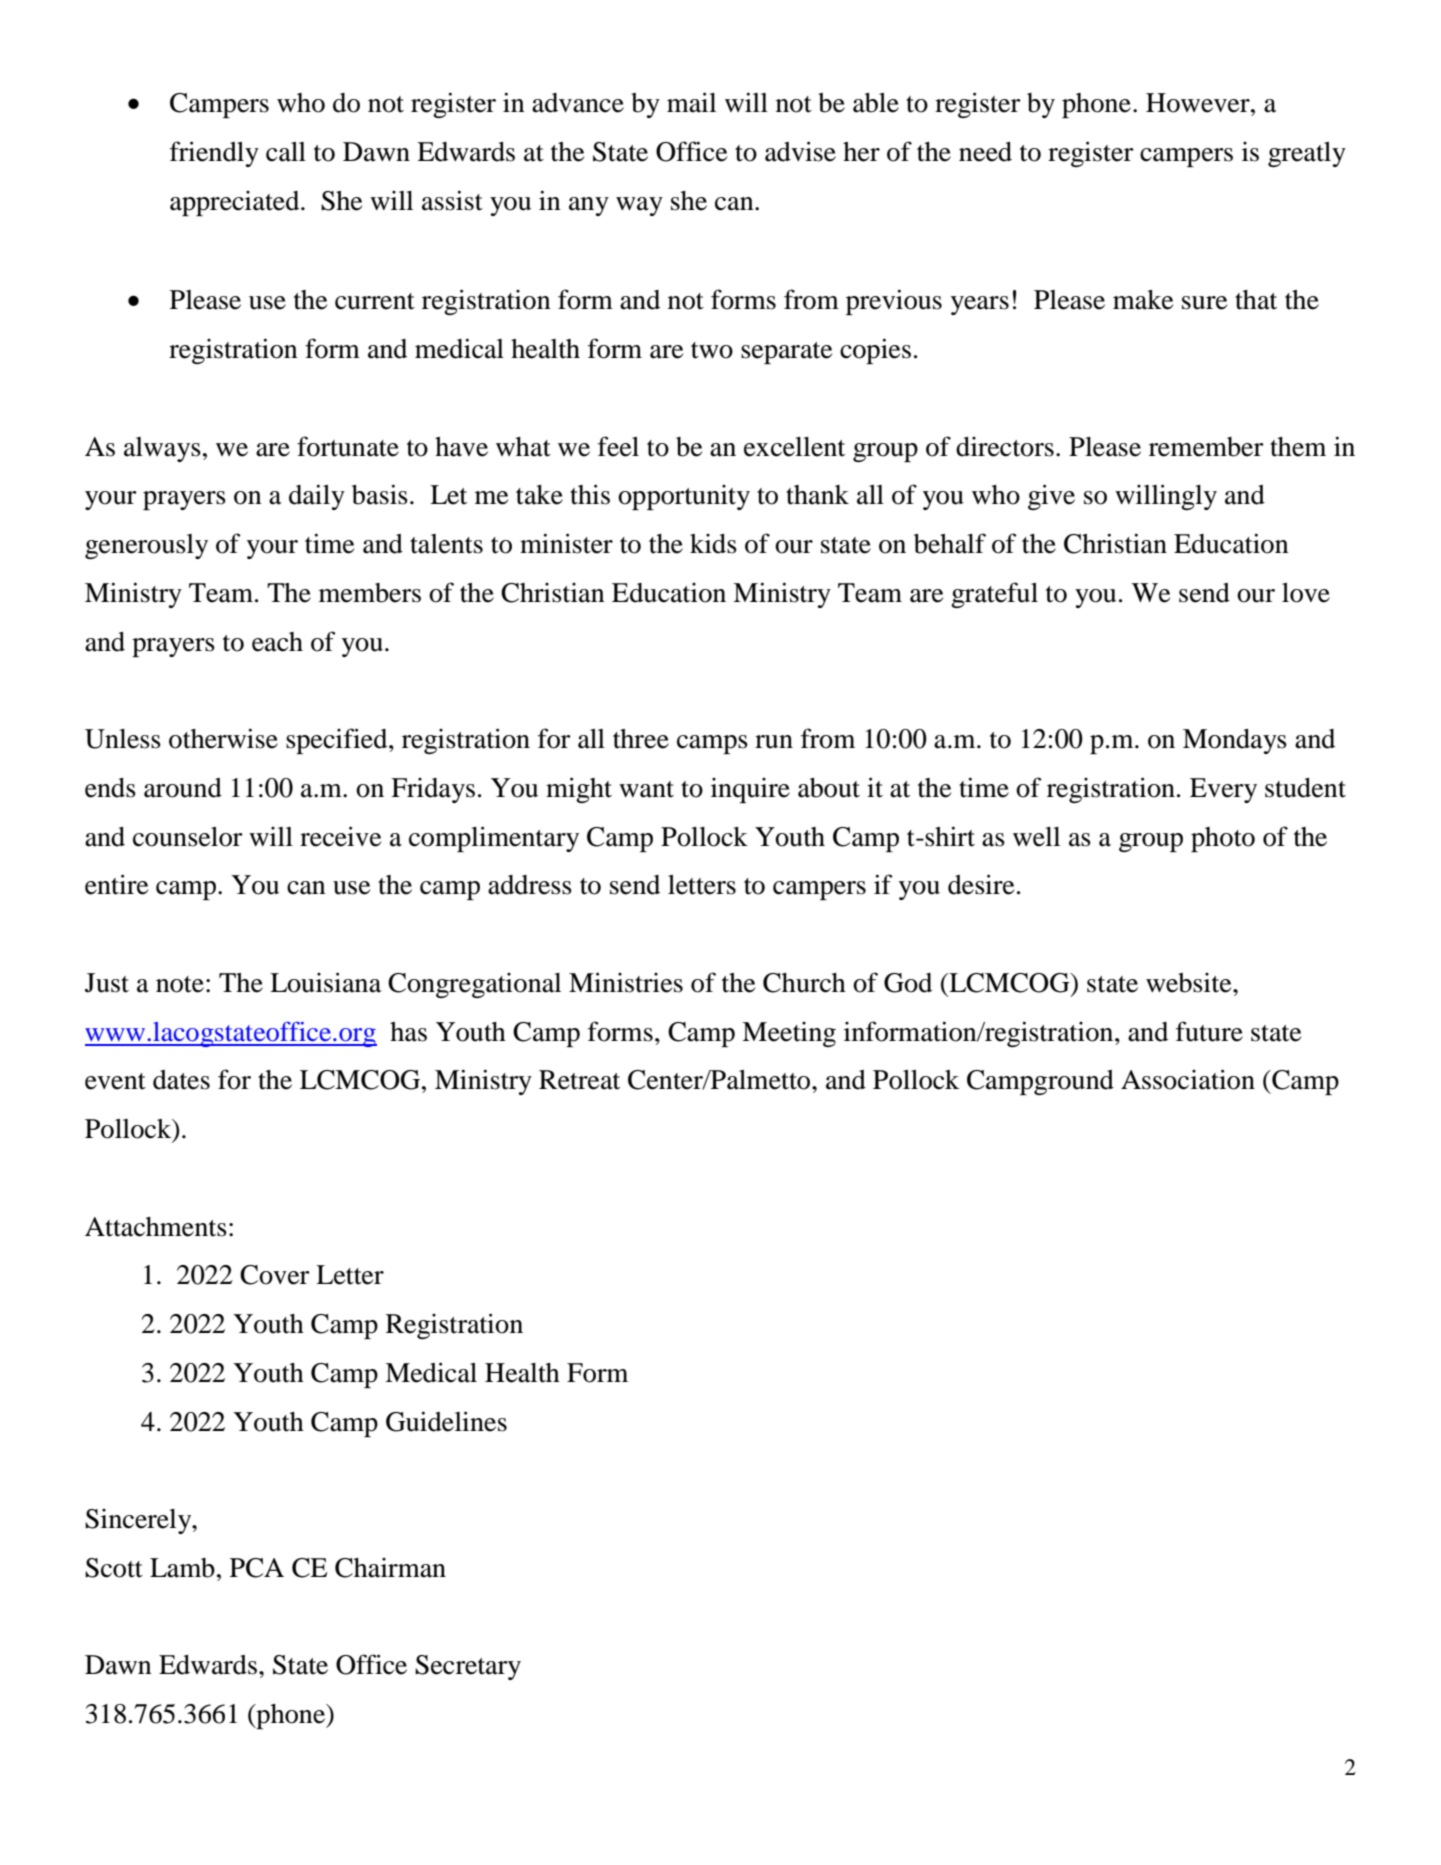 Image resolution: width=1441 pixels, height=1865 pixels. What do you see at coordinates (317, 497) in the screenshot?
I see `daily` at bounding box center [317, 497].
